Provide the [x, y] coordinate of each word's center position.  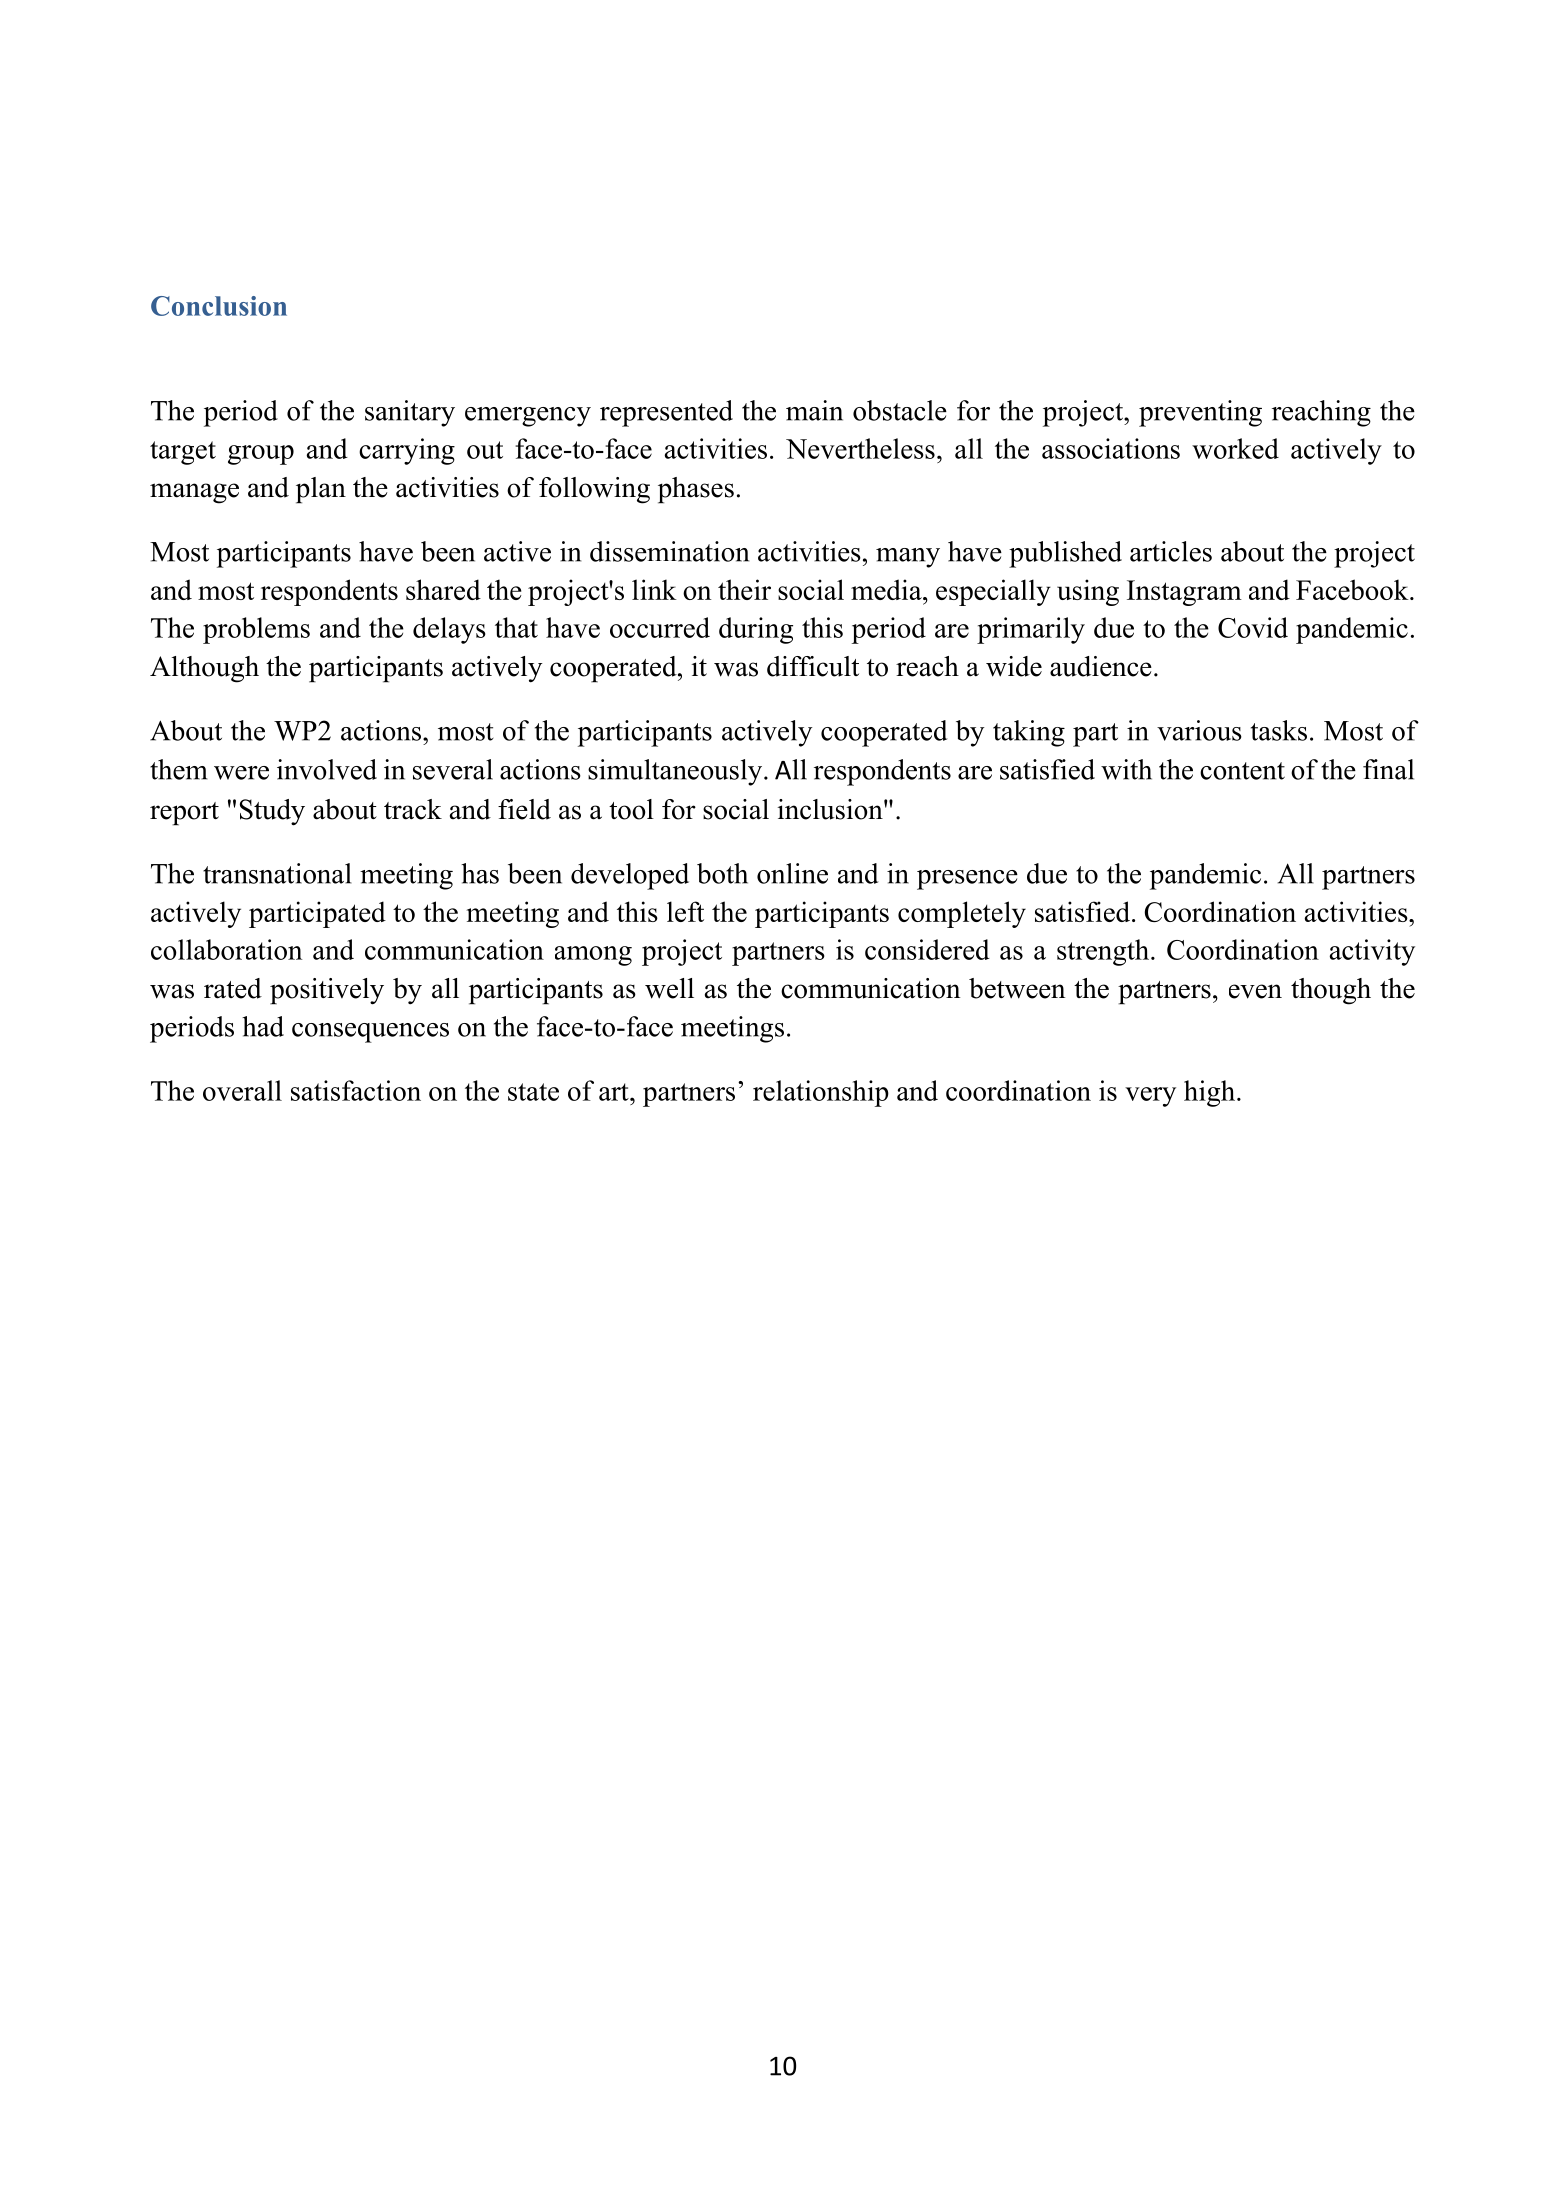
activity [1372, 952]
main [814, 410]
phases [696, 490]
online [792, 873]
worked [1235, 448]
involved [327, 769]
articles [1171, 551]
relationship [821, 1093]
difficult [813, 666]
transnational [277, 873]
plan [321, 490]
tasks [1279, 730]
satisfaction [356, 1090]
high [1209, 1093]
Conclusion [219, 306]
